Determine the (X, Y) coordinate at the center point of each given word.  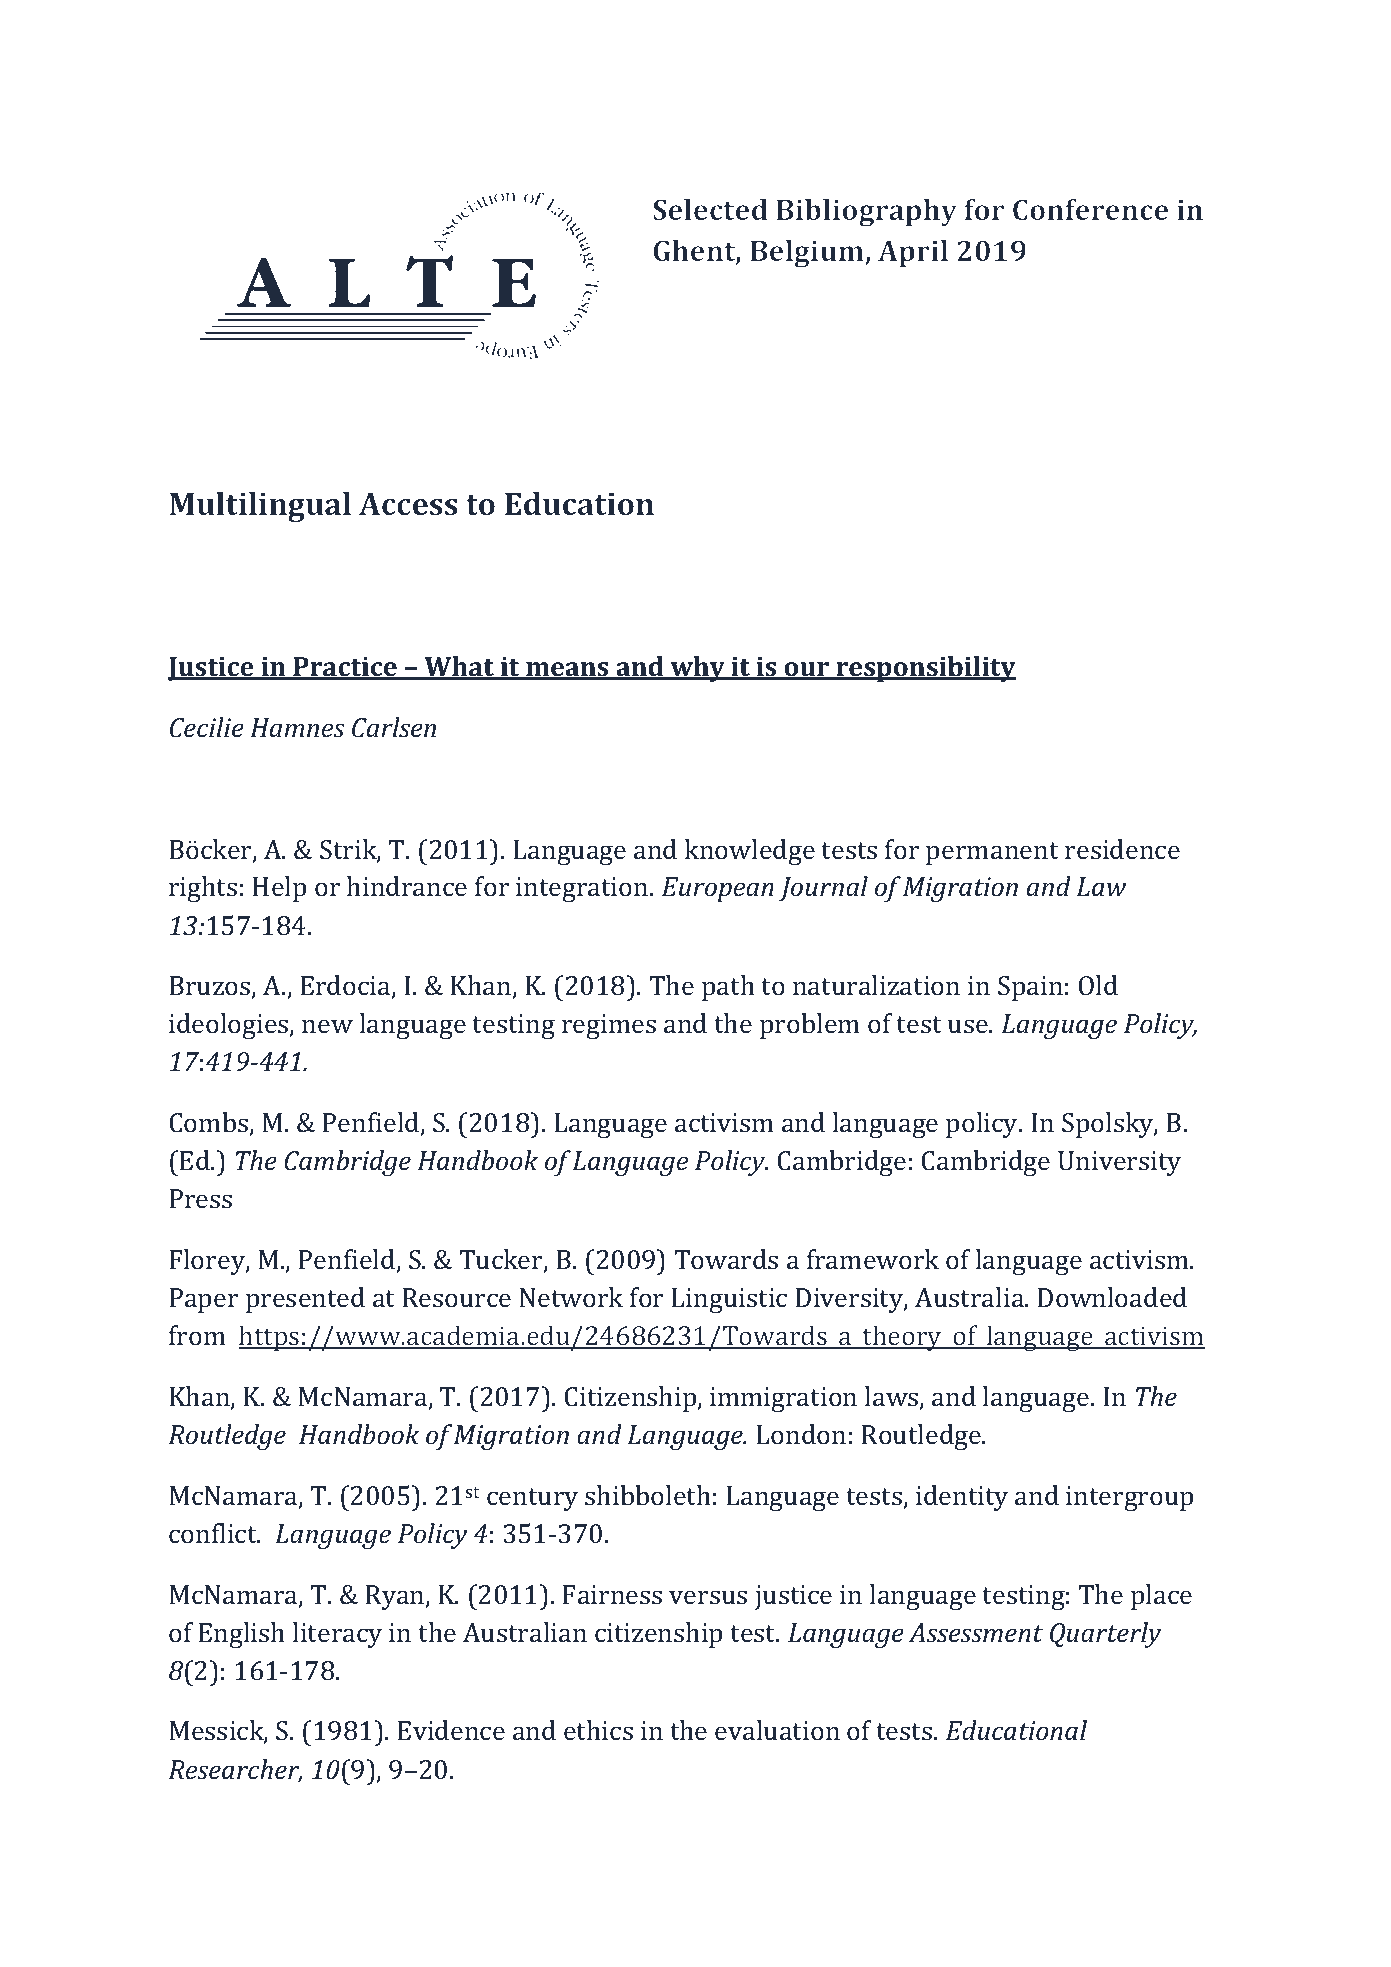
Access (408, 504)
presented (305, 1300)
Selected (710, 209)
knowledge (750, 852)
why (698, 669)
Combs (210, 1123)
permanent (992, 853)
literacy (337, 1635)
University (1119, 1163)
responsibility (925, 669)
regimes (609, 1026)
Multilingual (260, 507)
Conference (1090, 209)
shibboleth (648, 1495)
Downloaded (1112, 1297)
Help (279, 889)
